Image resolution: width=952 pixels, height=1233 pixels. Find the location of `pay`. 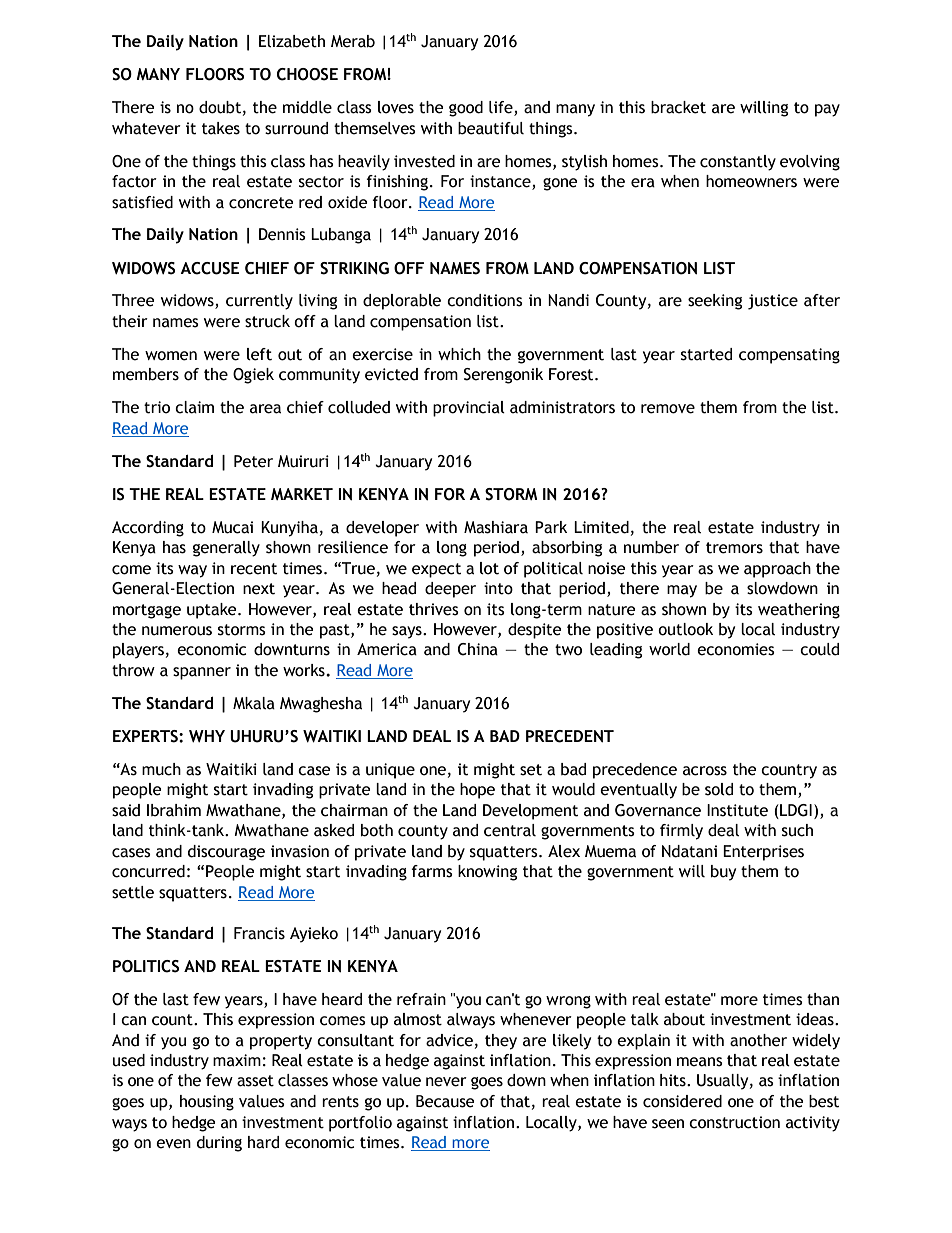

pay is located at coordinates (827, 110).
